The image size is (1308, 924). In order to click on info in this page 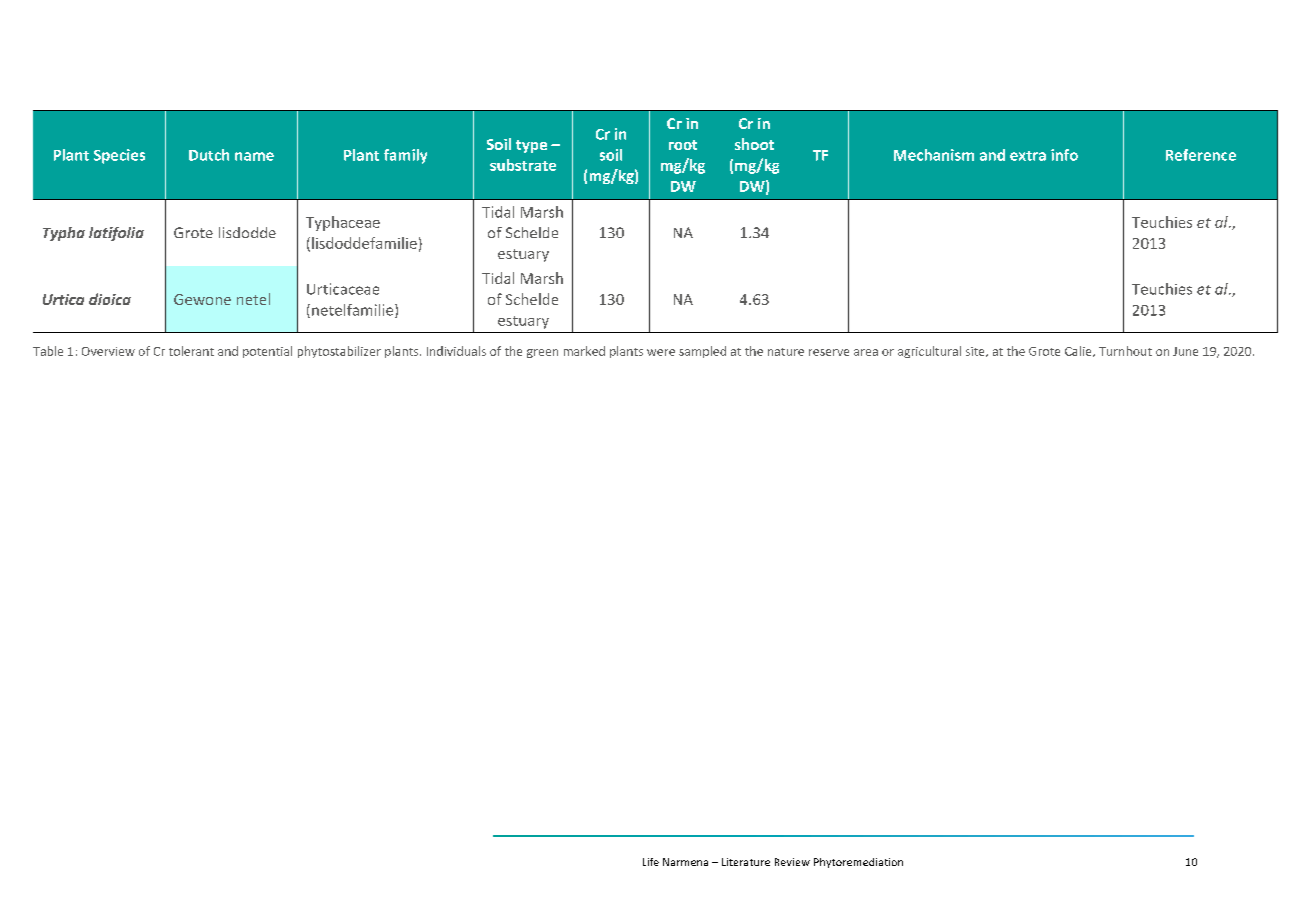, I will do `click(1064, 155)`.
